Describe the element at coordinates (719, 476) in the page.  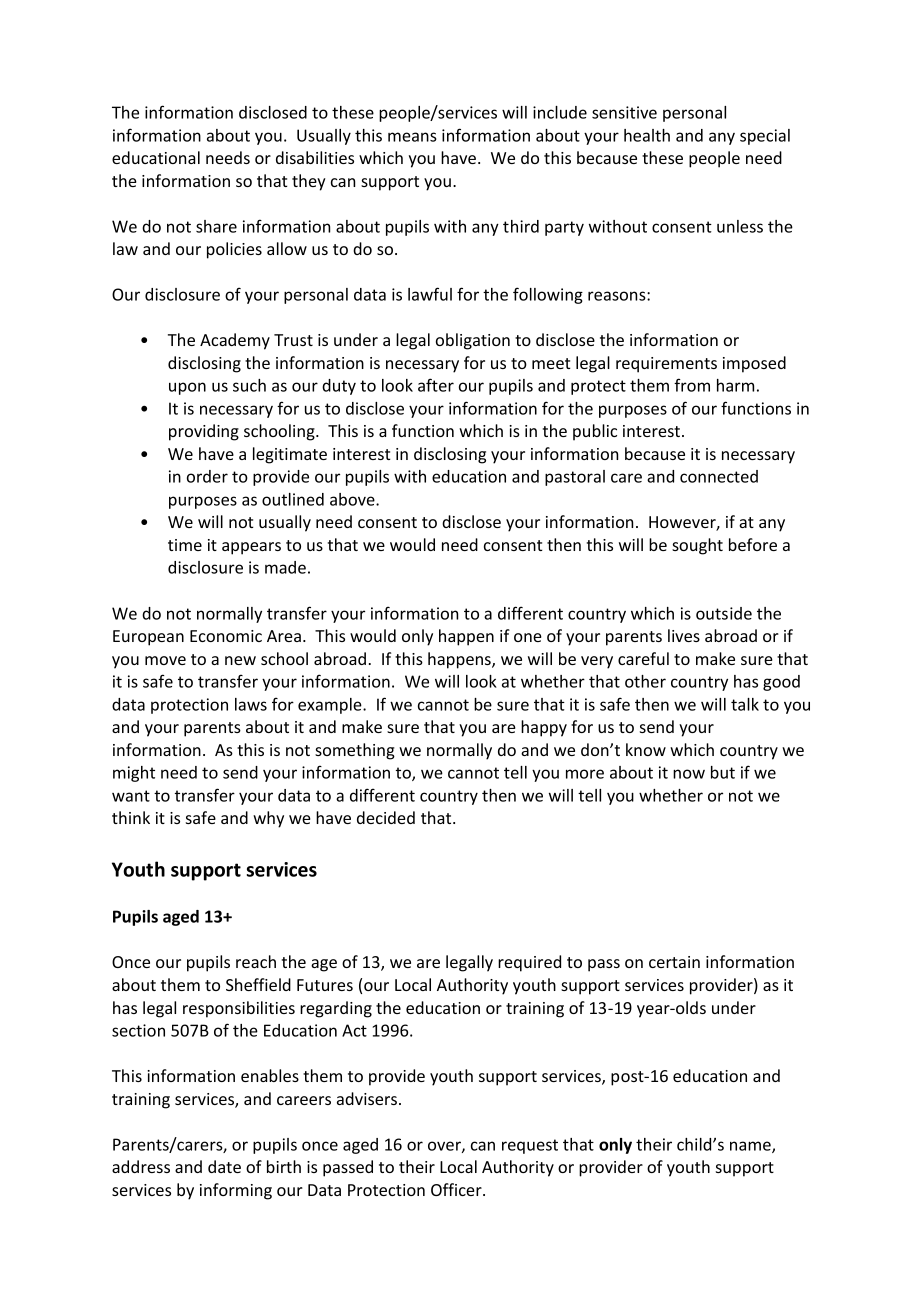
I see `connected` at that location.
